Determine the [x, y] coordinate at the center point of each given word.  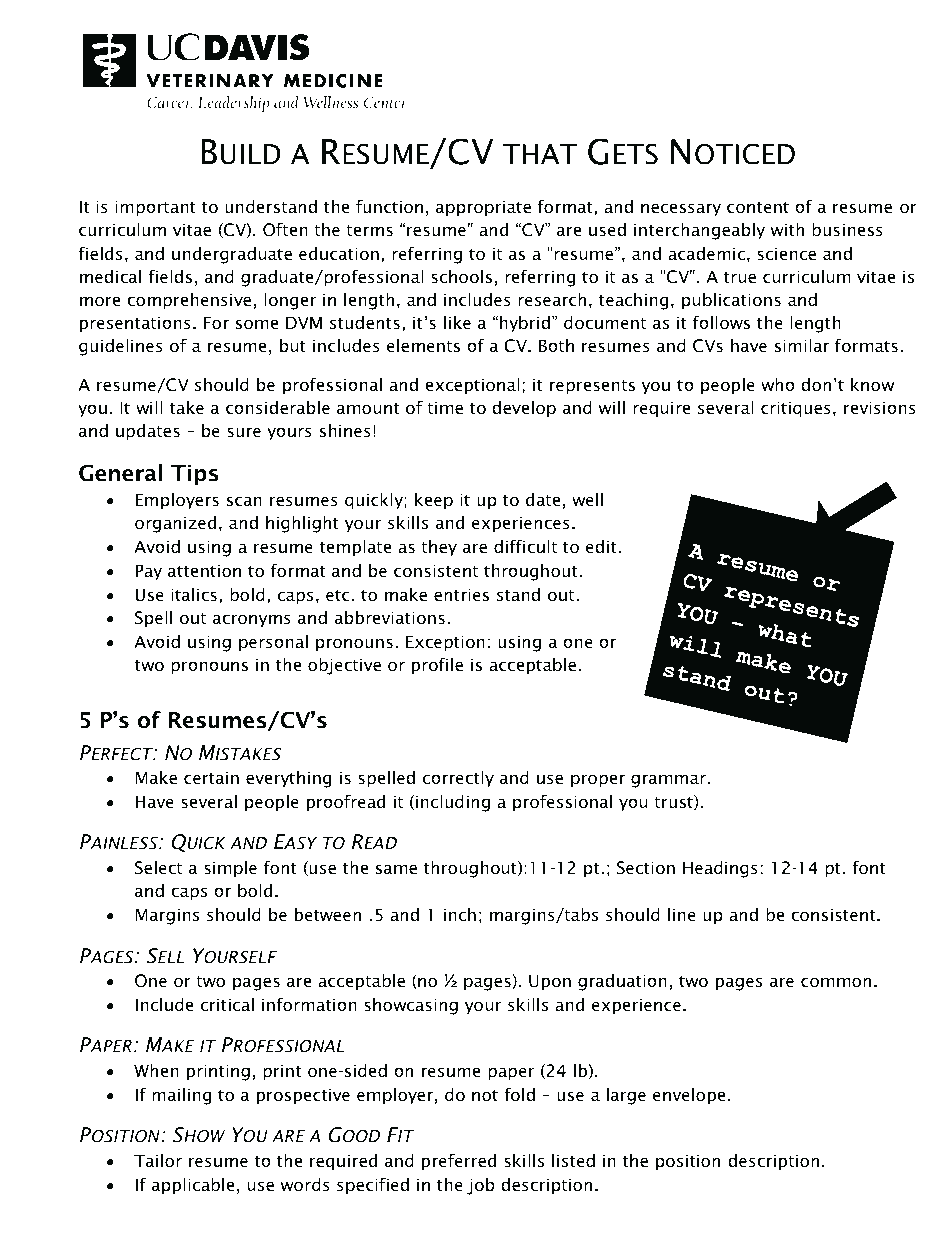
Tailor [158, 1160]
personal [273, 643]
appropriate [483, 208]
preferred [459, 1162]
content [758, 207]
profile [437, 666]
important [155, 208]
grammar [669, 781]
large [626, 1096]
